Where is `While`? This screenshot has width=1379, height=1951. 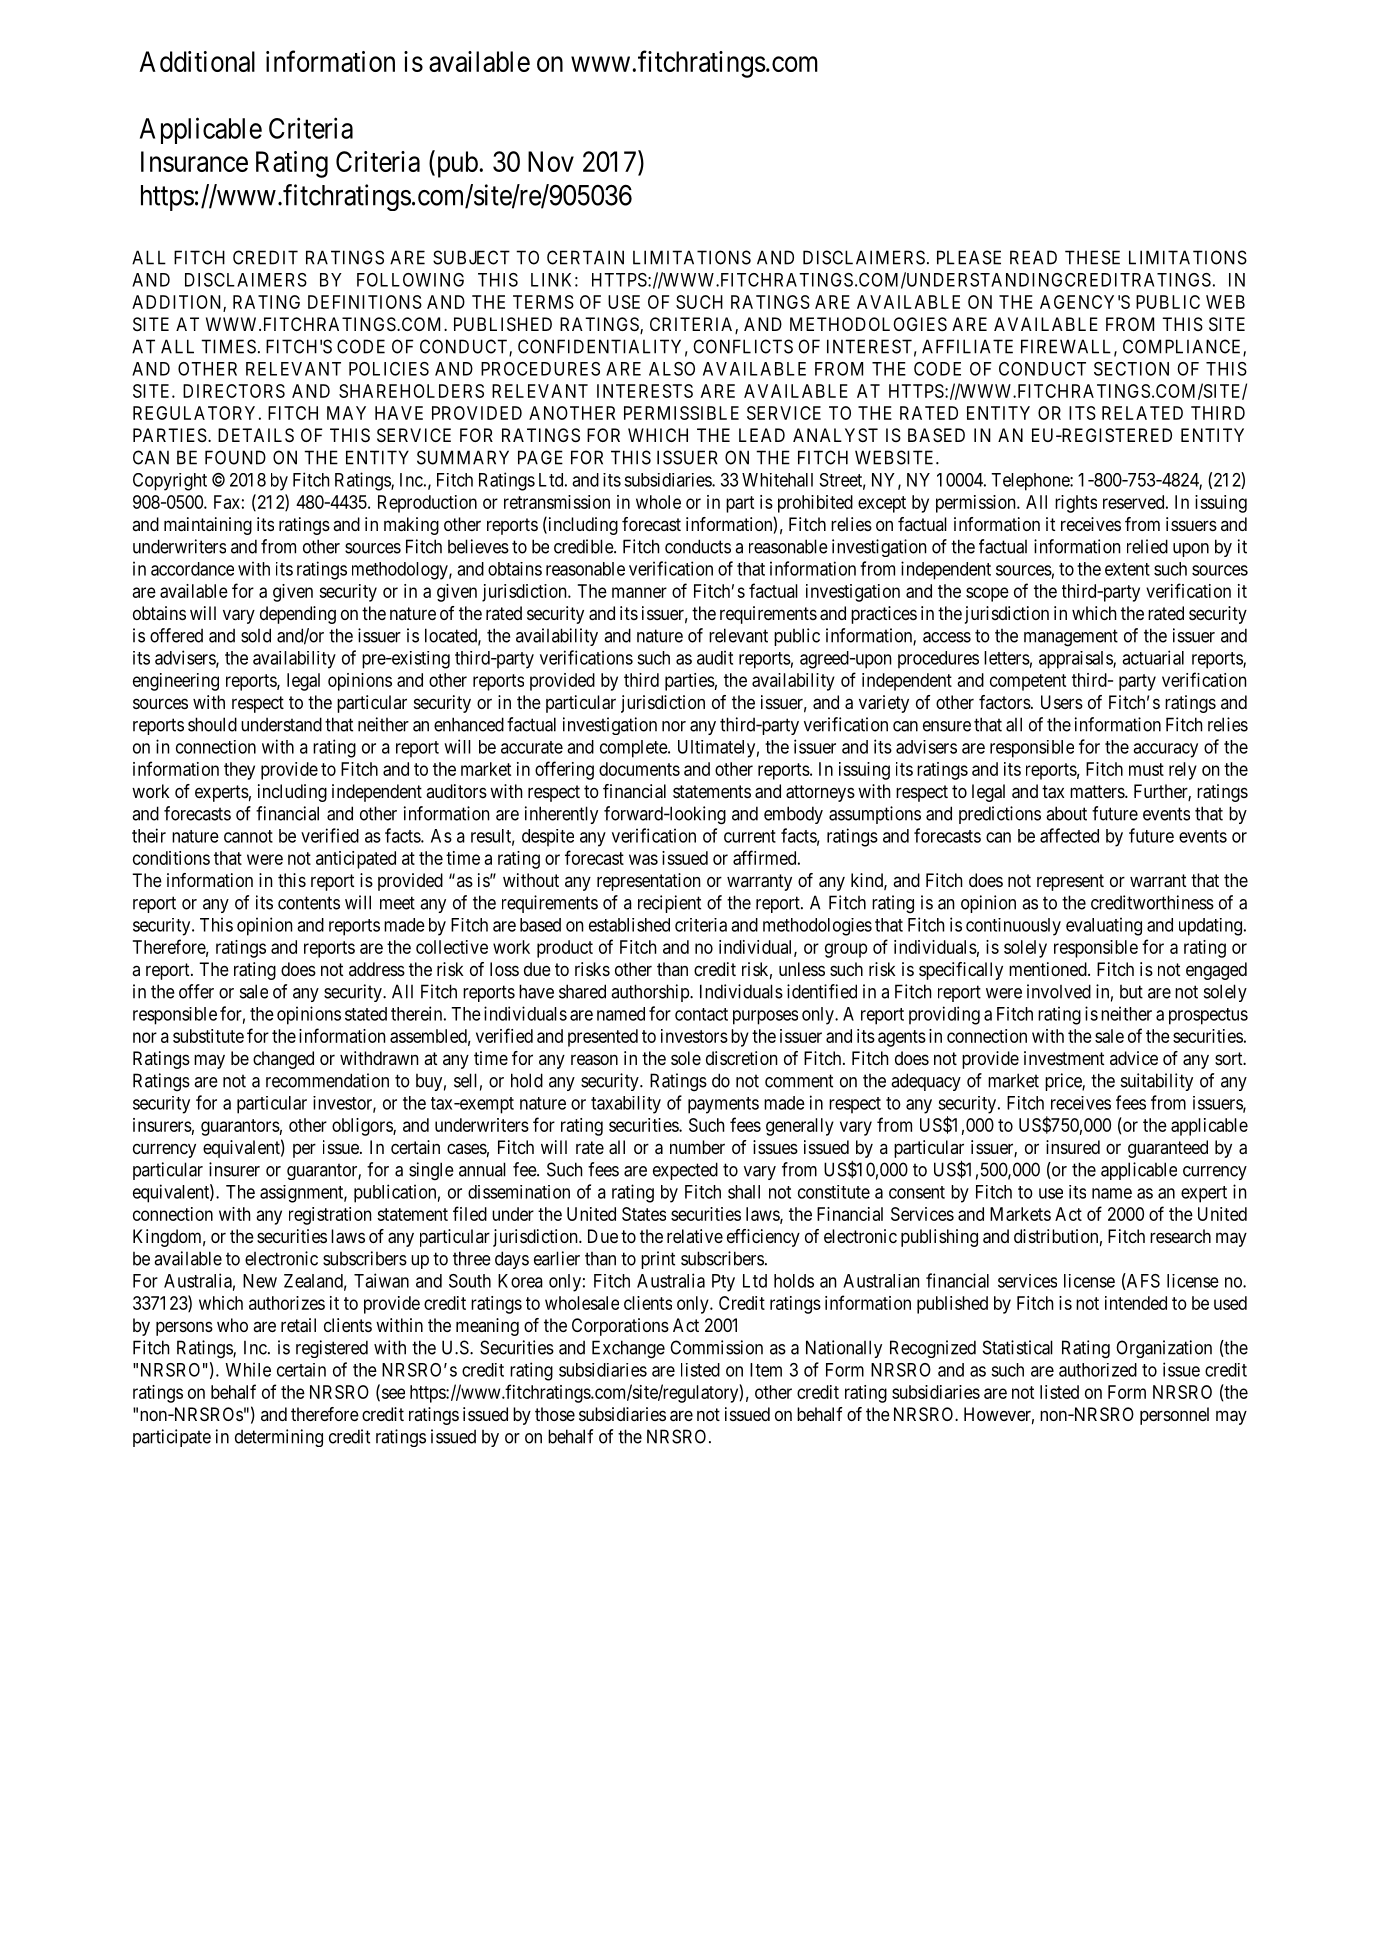 While is located at coordinates (248, 1369).
